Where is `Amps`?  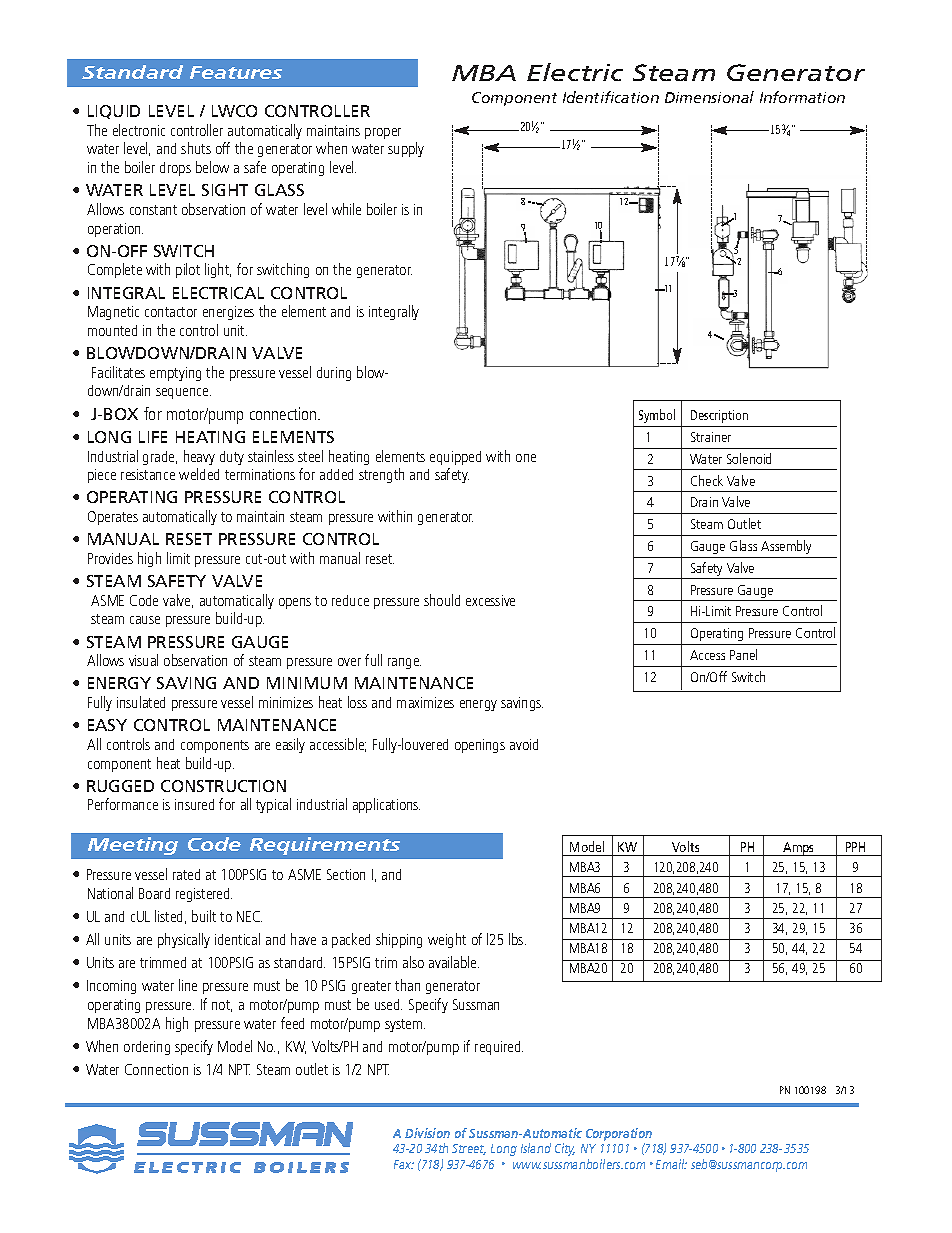 Amps is located at coordinates (799, 849).
